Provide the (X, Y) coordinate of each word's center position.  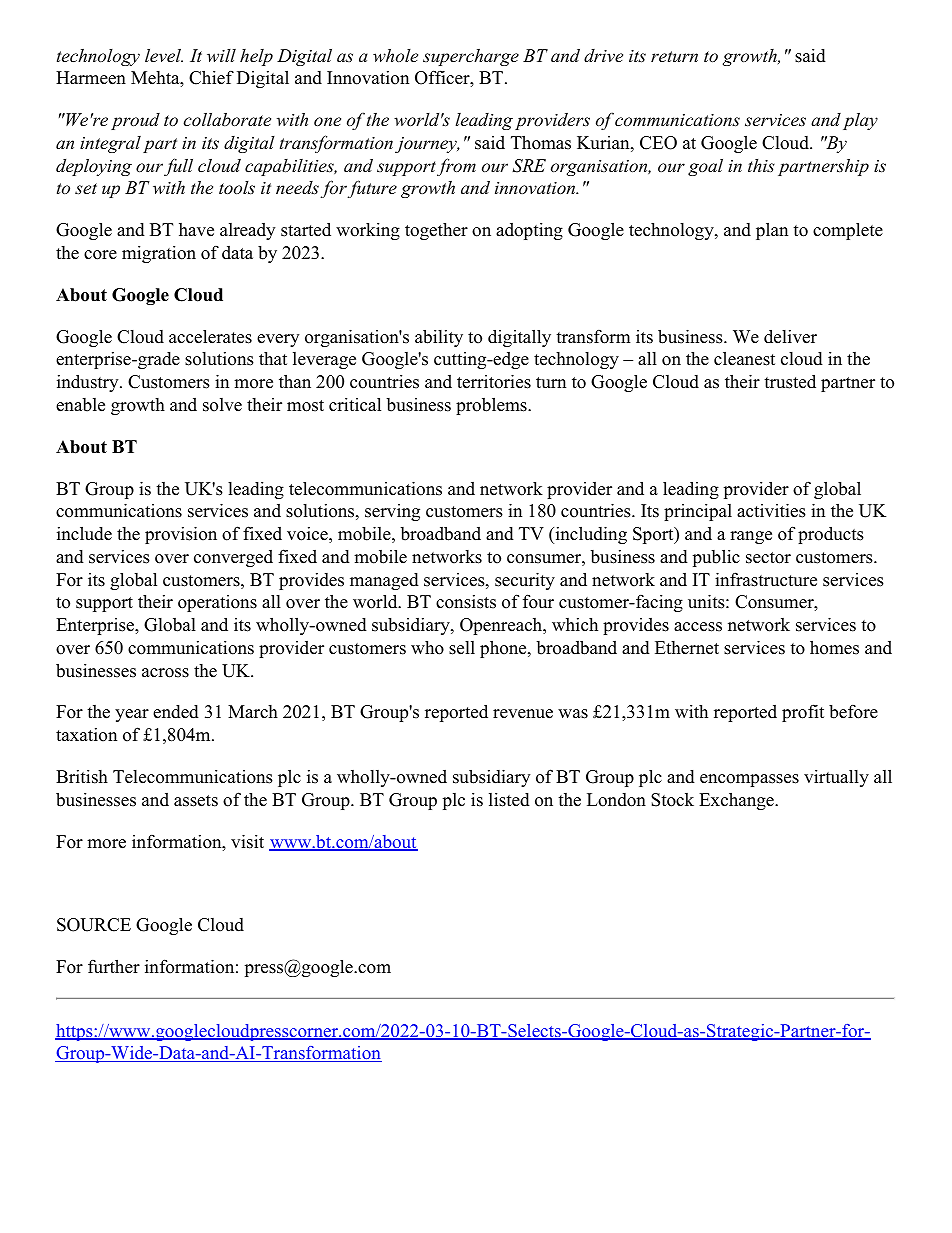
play (860, 121)
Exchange (737, 801)
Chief (211, 77)
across (165, 673)
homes (834, 647)
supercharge (471, 57)
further (114, 966)
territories (494, 381)
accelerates (210, 336)
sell (462, 648)
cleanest (744, 358)
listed (509, 799)
